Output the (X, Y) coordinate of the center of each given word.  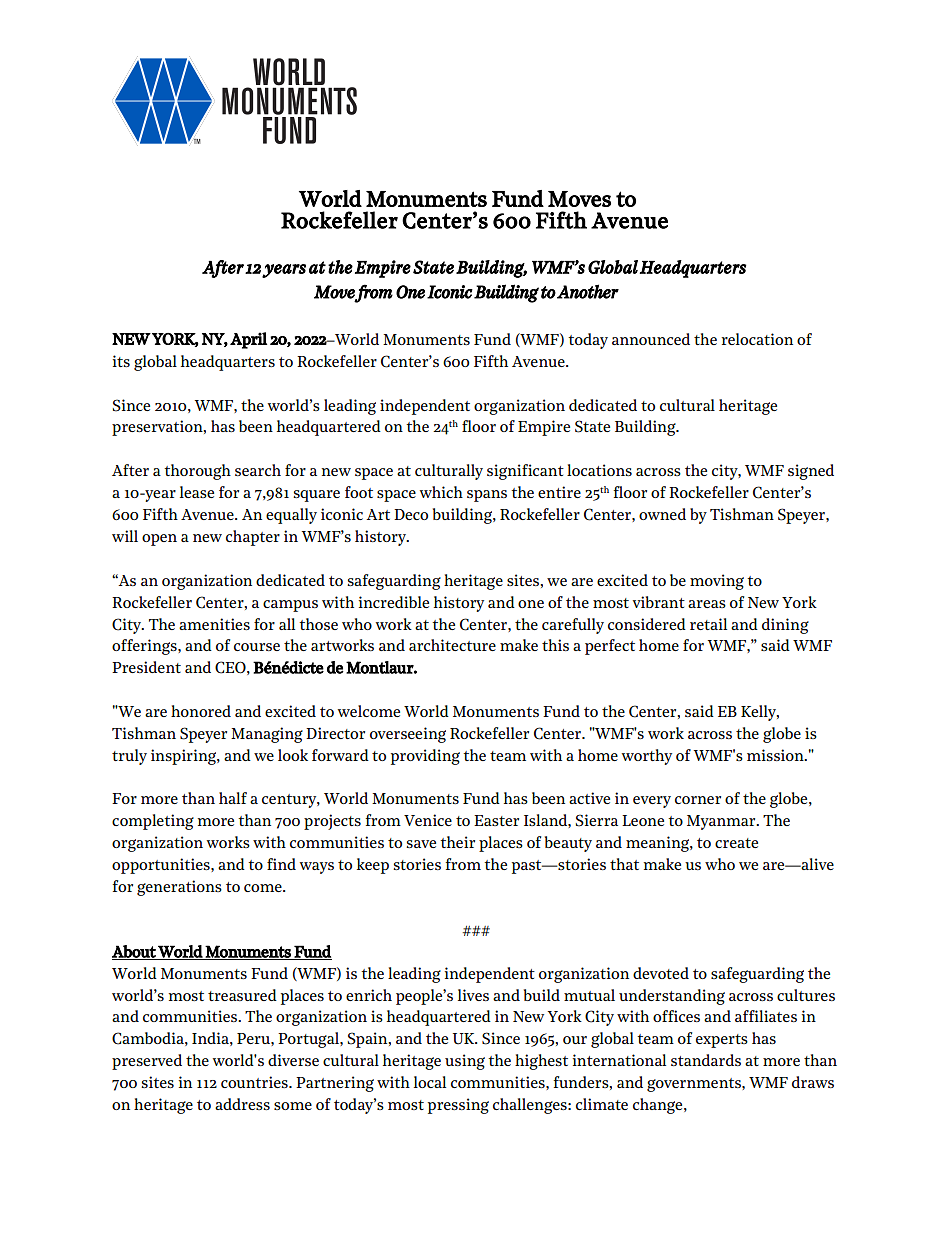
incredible (394, 602)
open (159, 540)
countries (255, 1082)
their (457, 842)
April (248, 340)
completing (153, 822)
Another (588, 291)
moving (717, 582)
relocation (757, 339)
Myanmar (722, 822)
